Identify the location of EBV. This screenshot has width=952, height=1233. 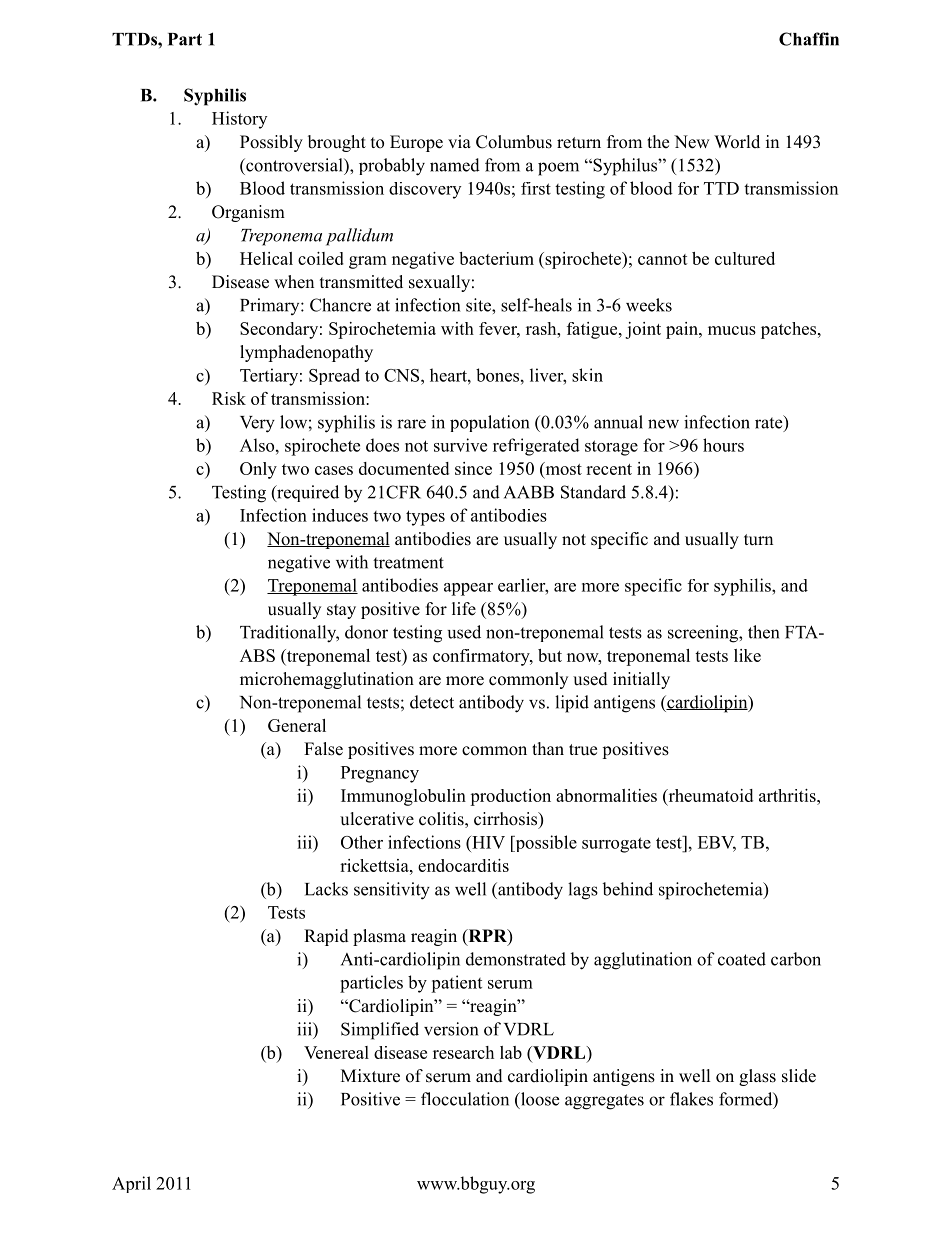
(717, 843).
